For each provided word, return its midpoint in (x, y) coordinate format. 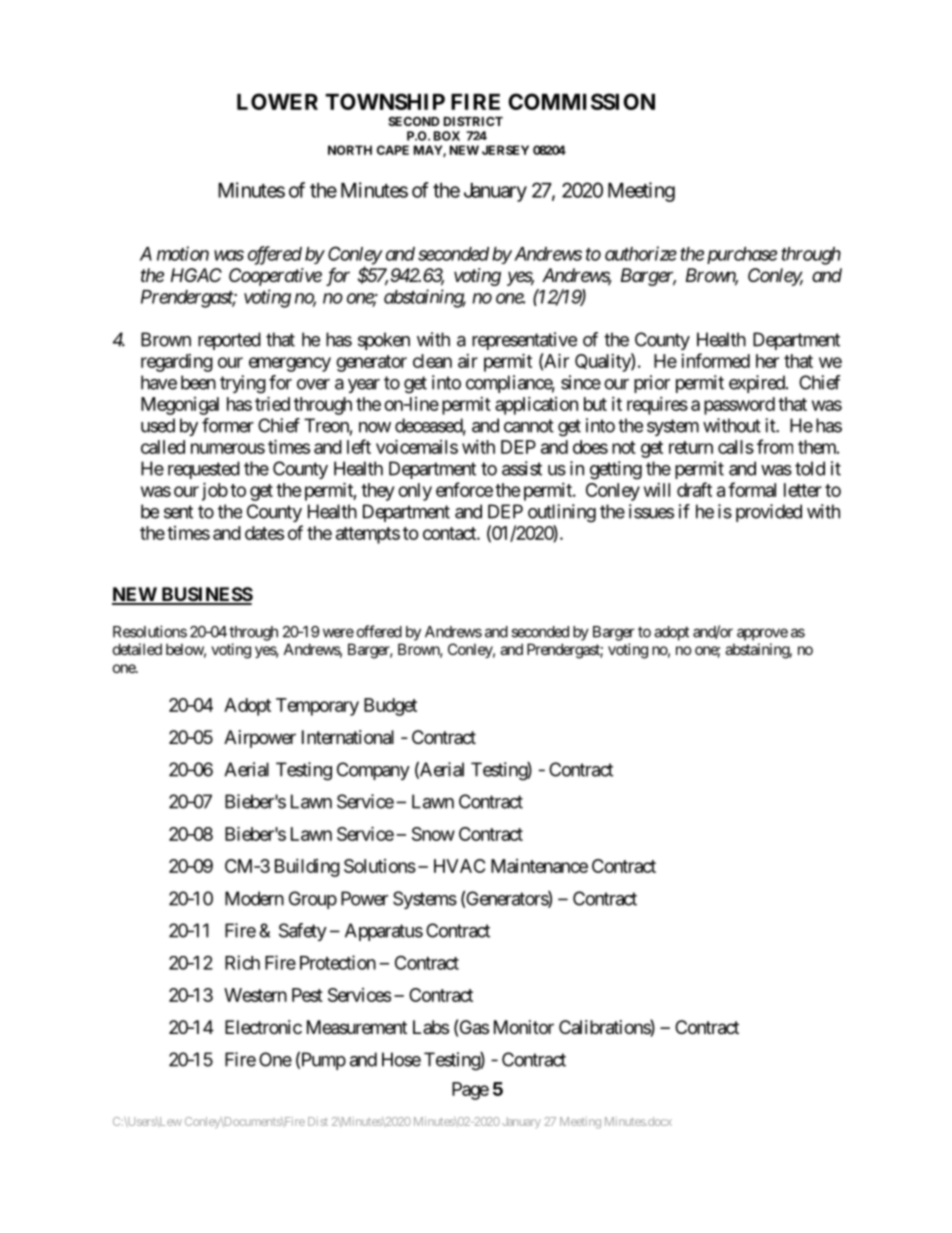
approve (762, 634)
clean (432, 361)
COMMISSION (581, 101)
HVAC (459, 866)
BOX (447, 136)
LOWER (277, 101)
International (348, 737)
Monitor (524, 1027)
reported (229, 341)
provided (769, 513)
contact (450, 533)
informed (715, 360)
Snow (433, 834)
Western (255, 995)
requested (204, 470)
